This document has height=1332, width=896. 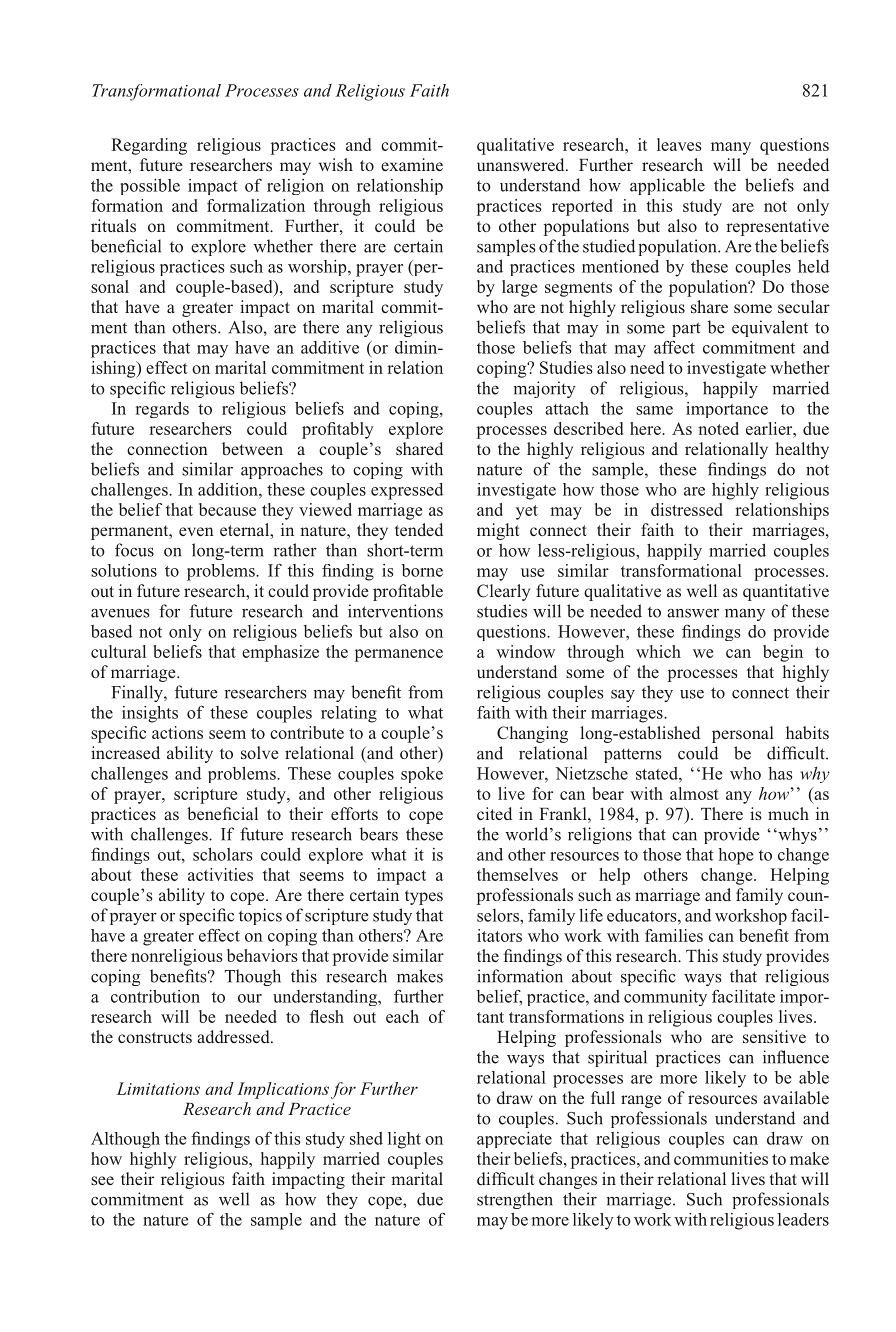 I want to click on Limitations, so click(x=158, y=1088).
